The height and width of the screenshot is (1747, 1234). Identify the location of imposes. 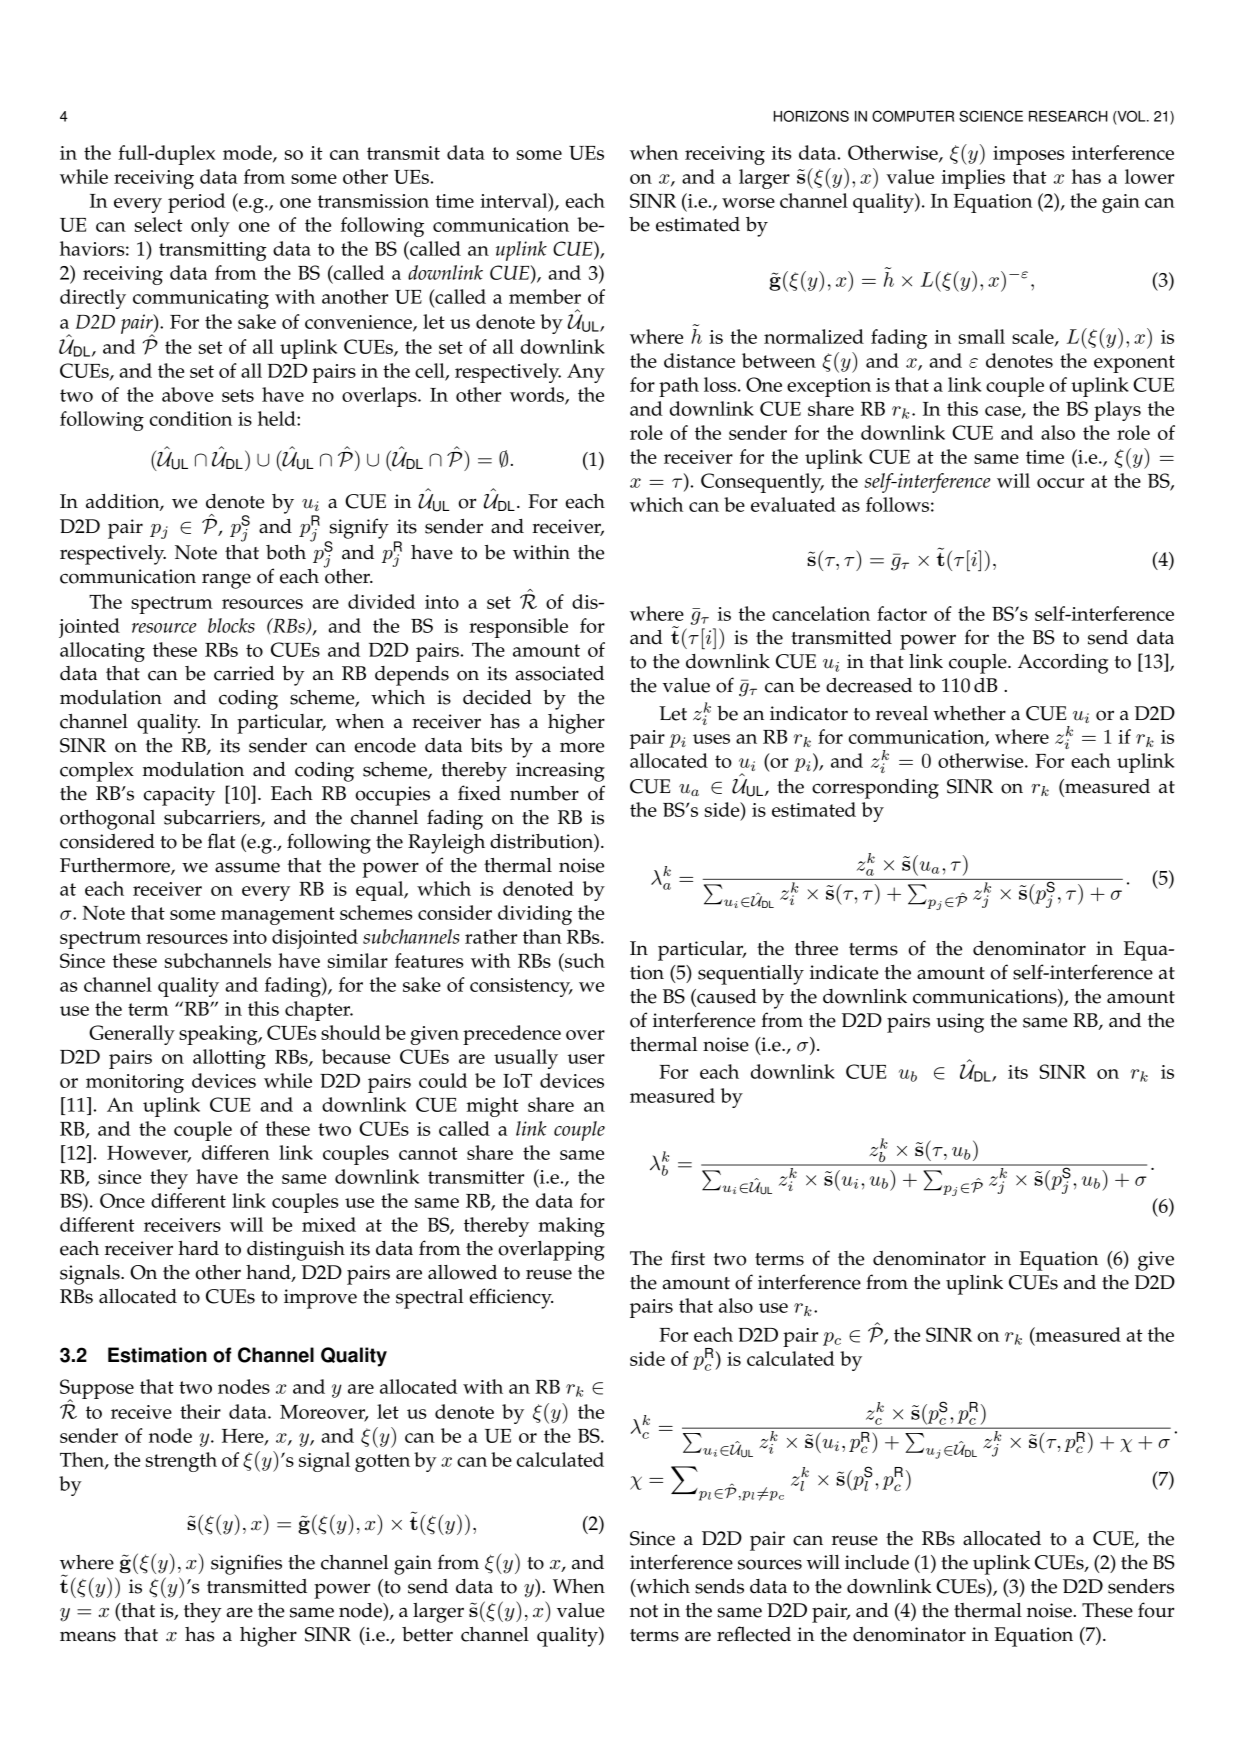
(1029, 155).
